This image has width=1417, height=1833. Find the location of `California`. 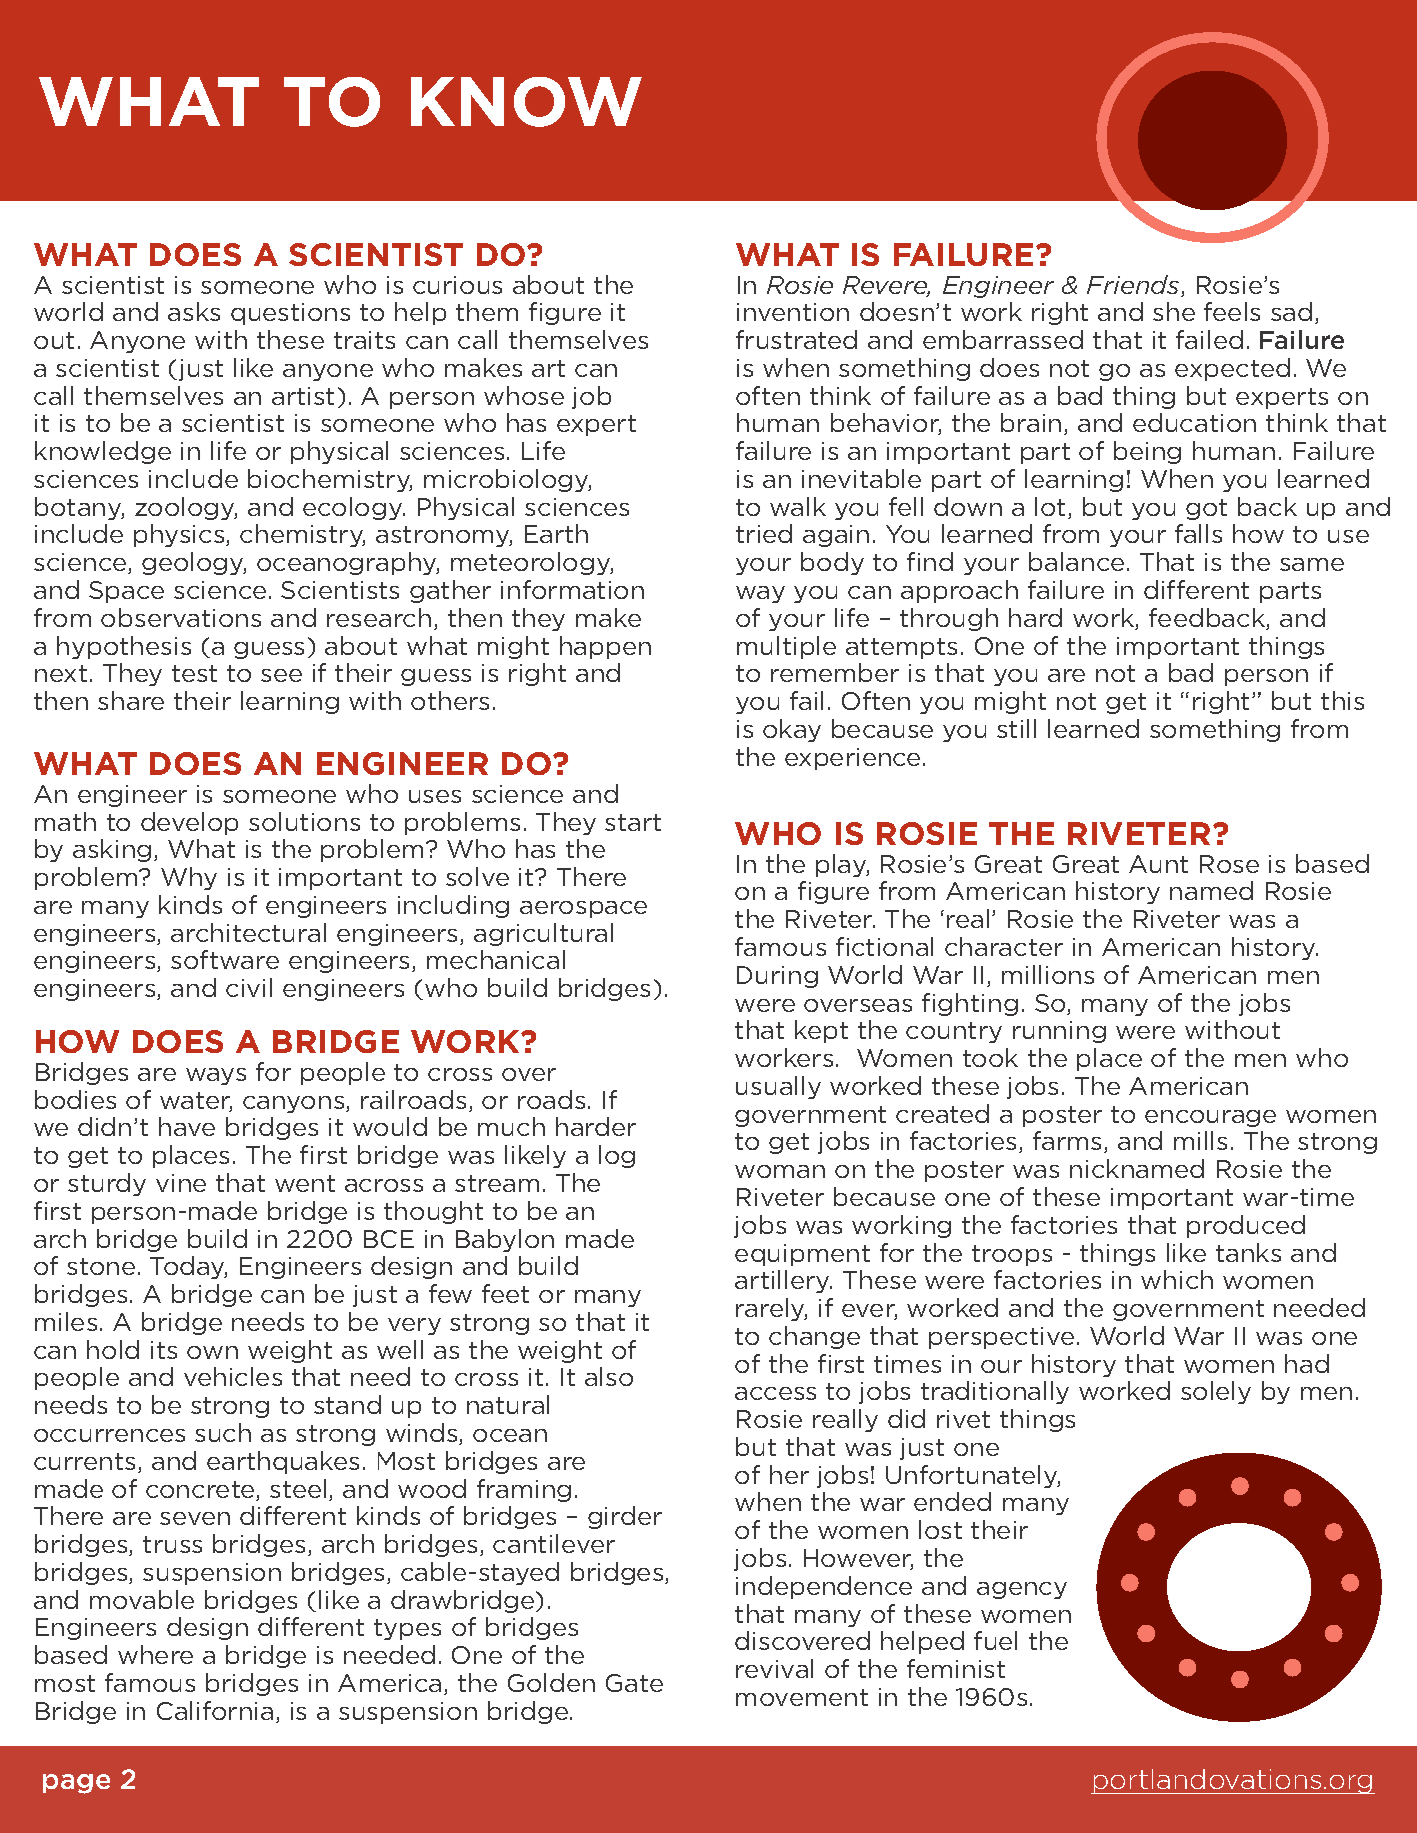

California is located at coordinates (215, 1710).
